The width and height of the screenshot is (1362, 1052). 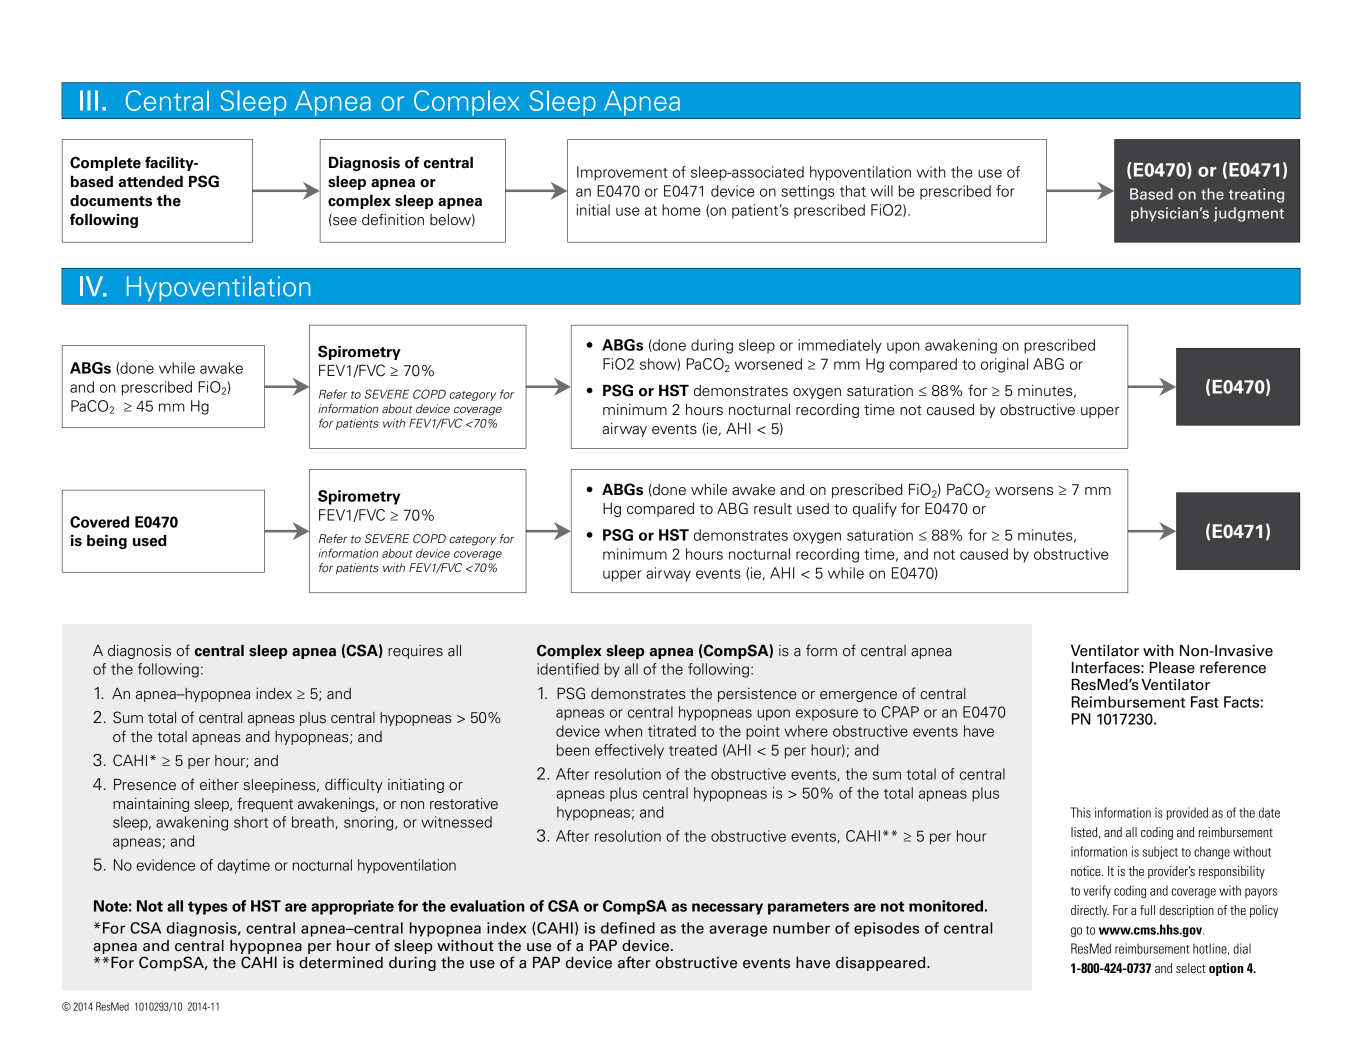 What do you see at coordinates (1191, 968) in the screenshot?
I see `select` at bounding box center [1191, 968].
